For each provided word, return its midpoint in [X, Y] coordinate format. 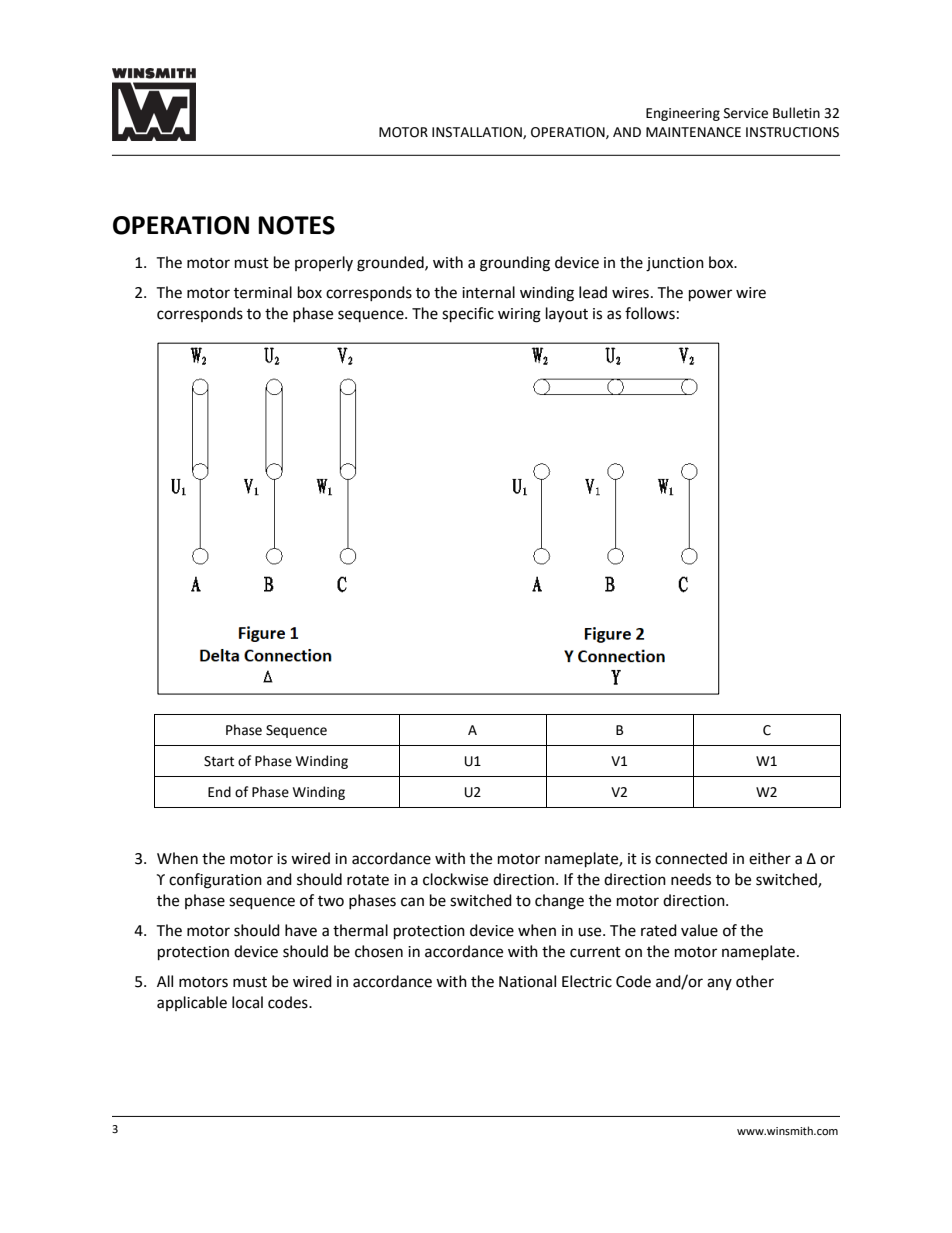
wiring [519, 315]
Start [219, 761]
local [247, 1002]
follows [650, 313]
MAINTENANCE [693, 132]
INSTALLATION [478, 133]
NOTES [296, 225]
